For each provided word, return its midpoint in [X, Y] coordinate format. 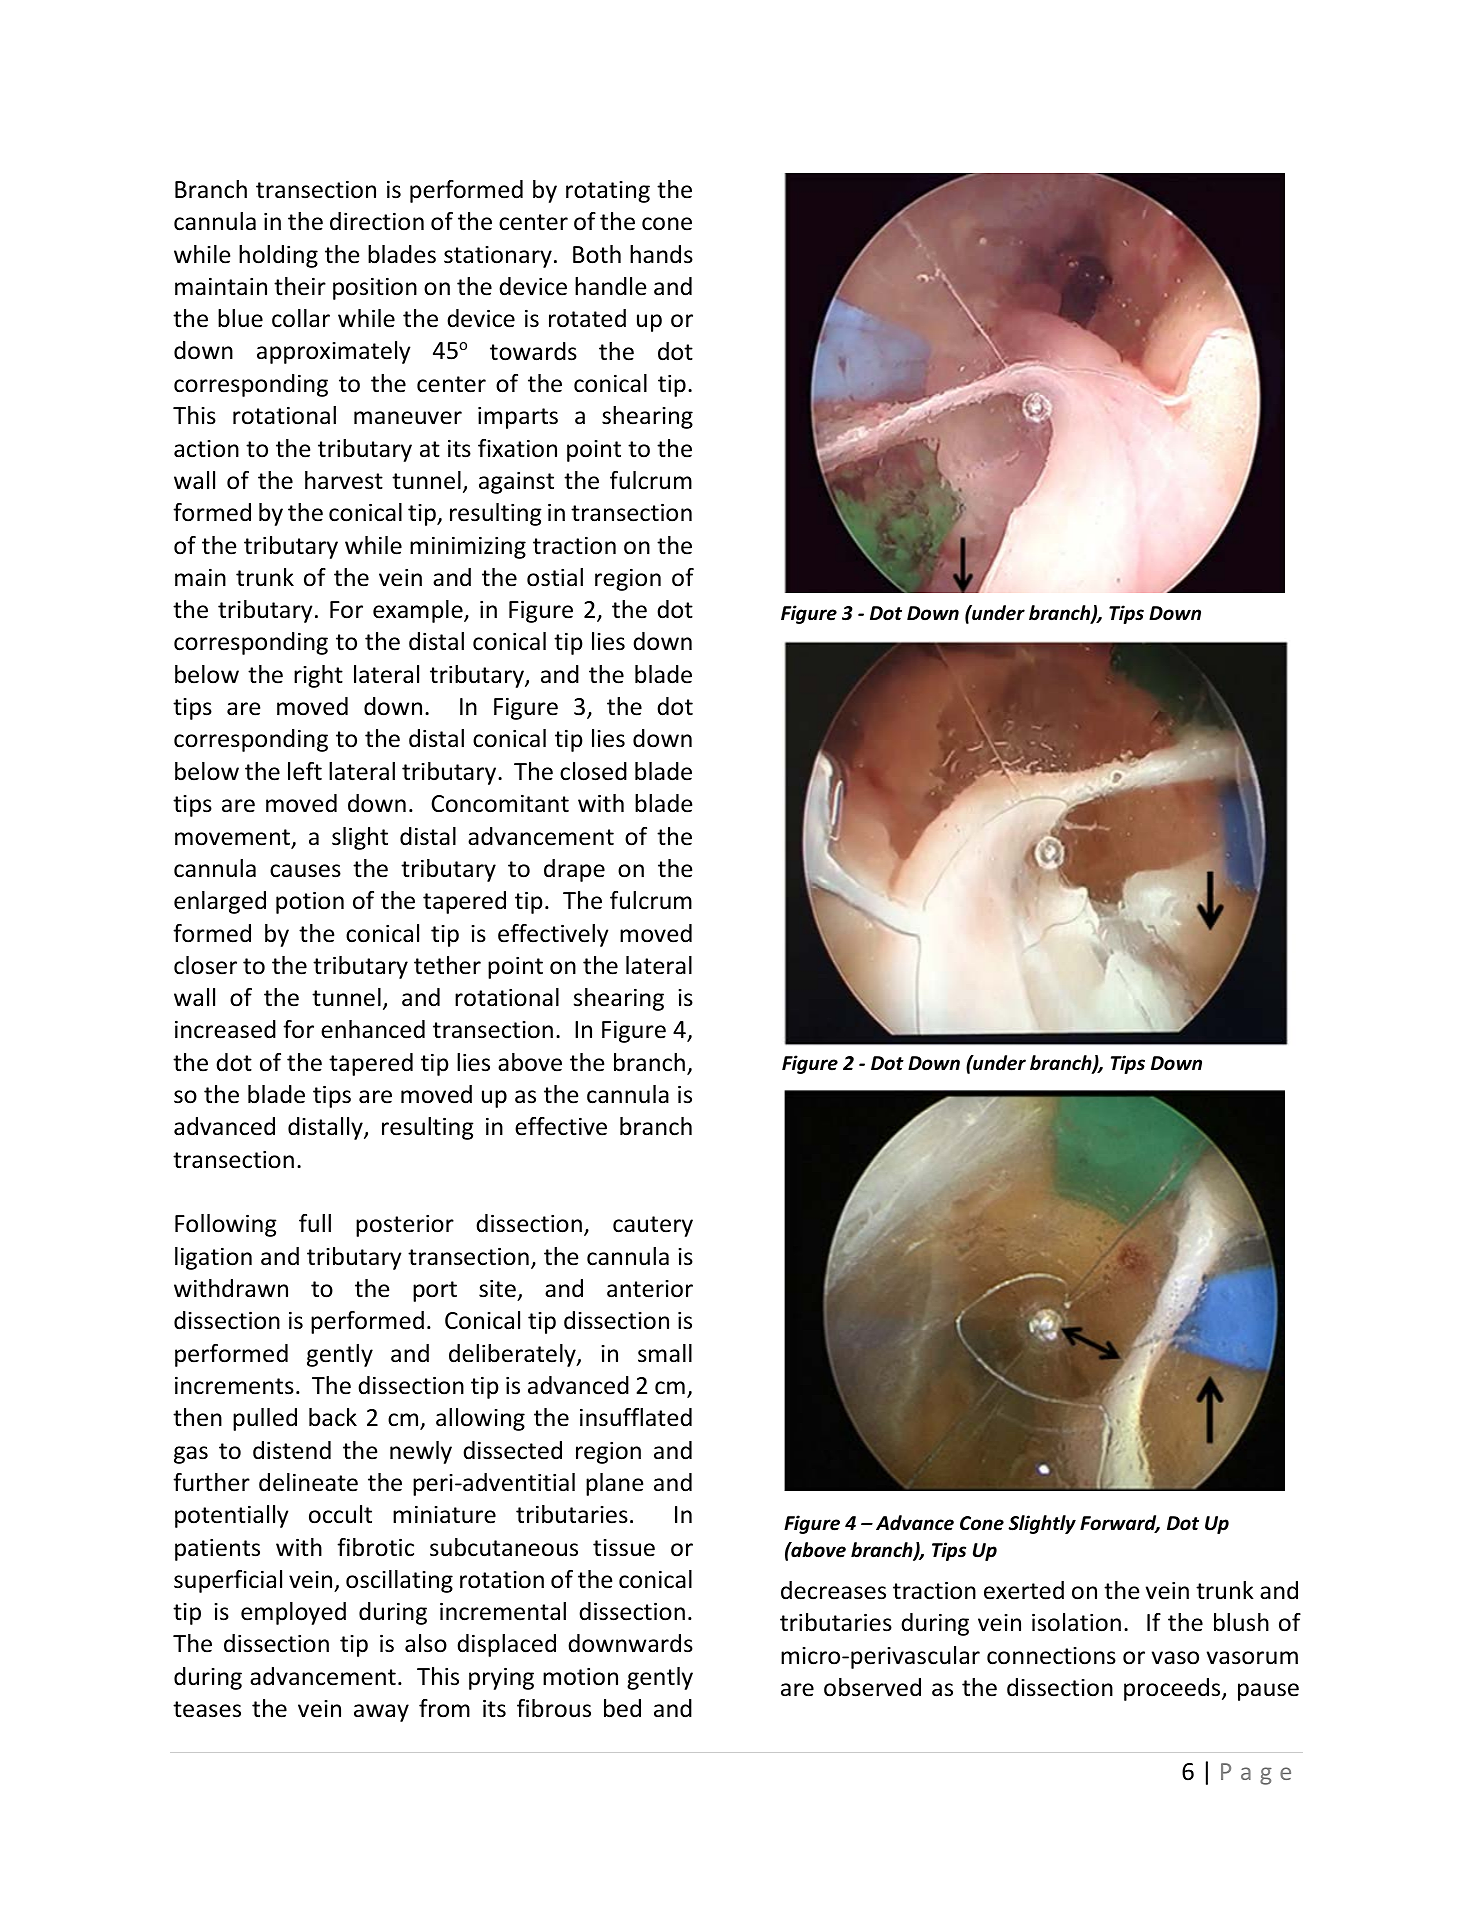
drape [574, 870]
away [381, 1713]
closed [593, 771]
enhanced [373, 1029]
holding [278, 256]
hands [661, 254]
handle [610, 286]
